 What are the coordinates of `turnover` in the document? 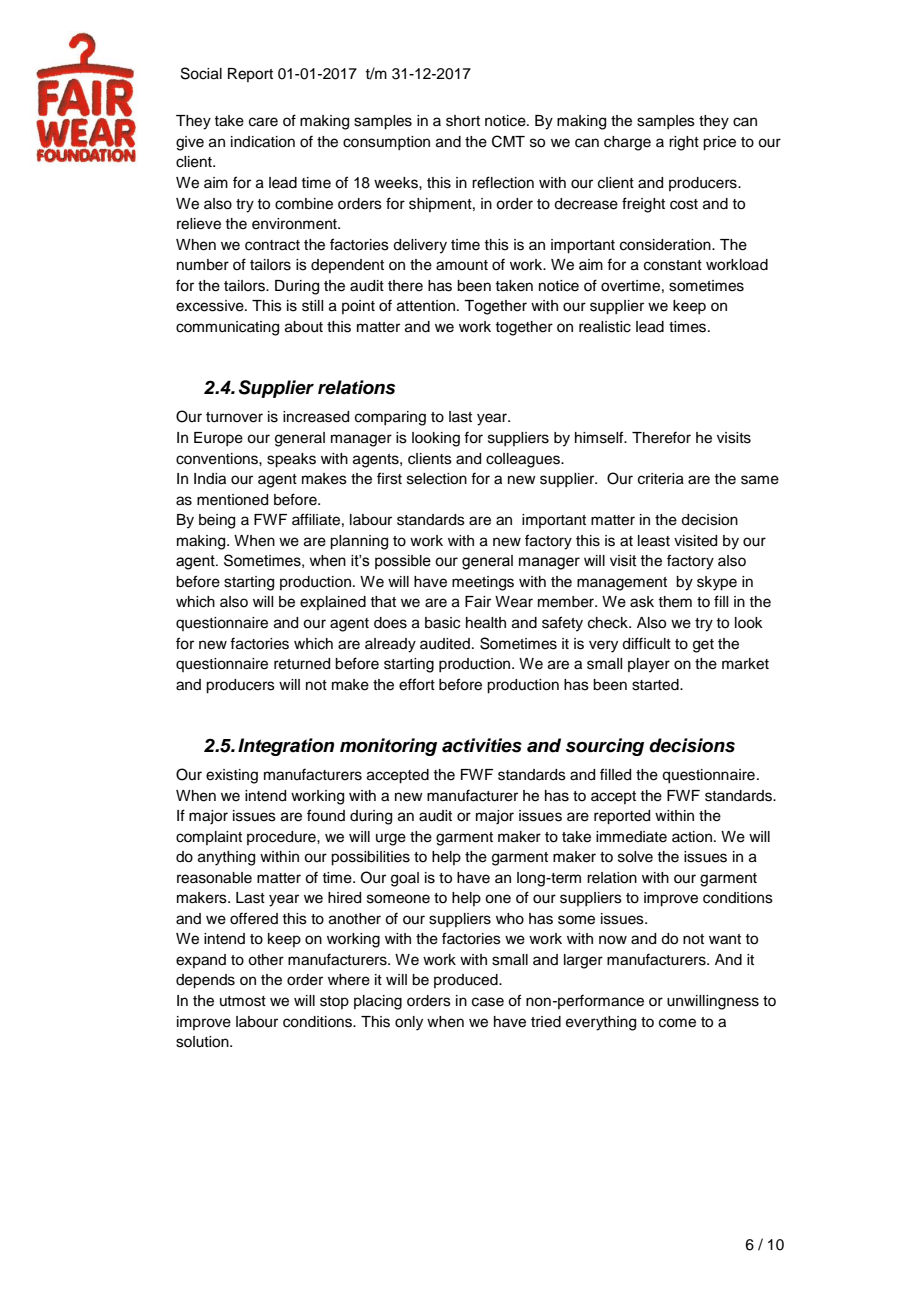 It's located at (234, 417).
